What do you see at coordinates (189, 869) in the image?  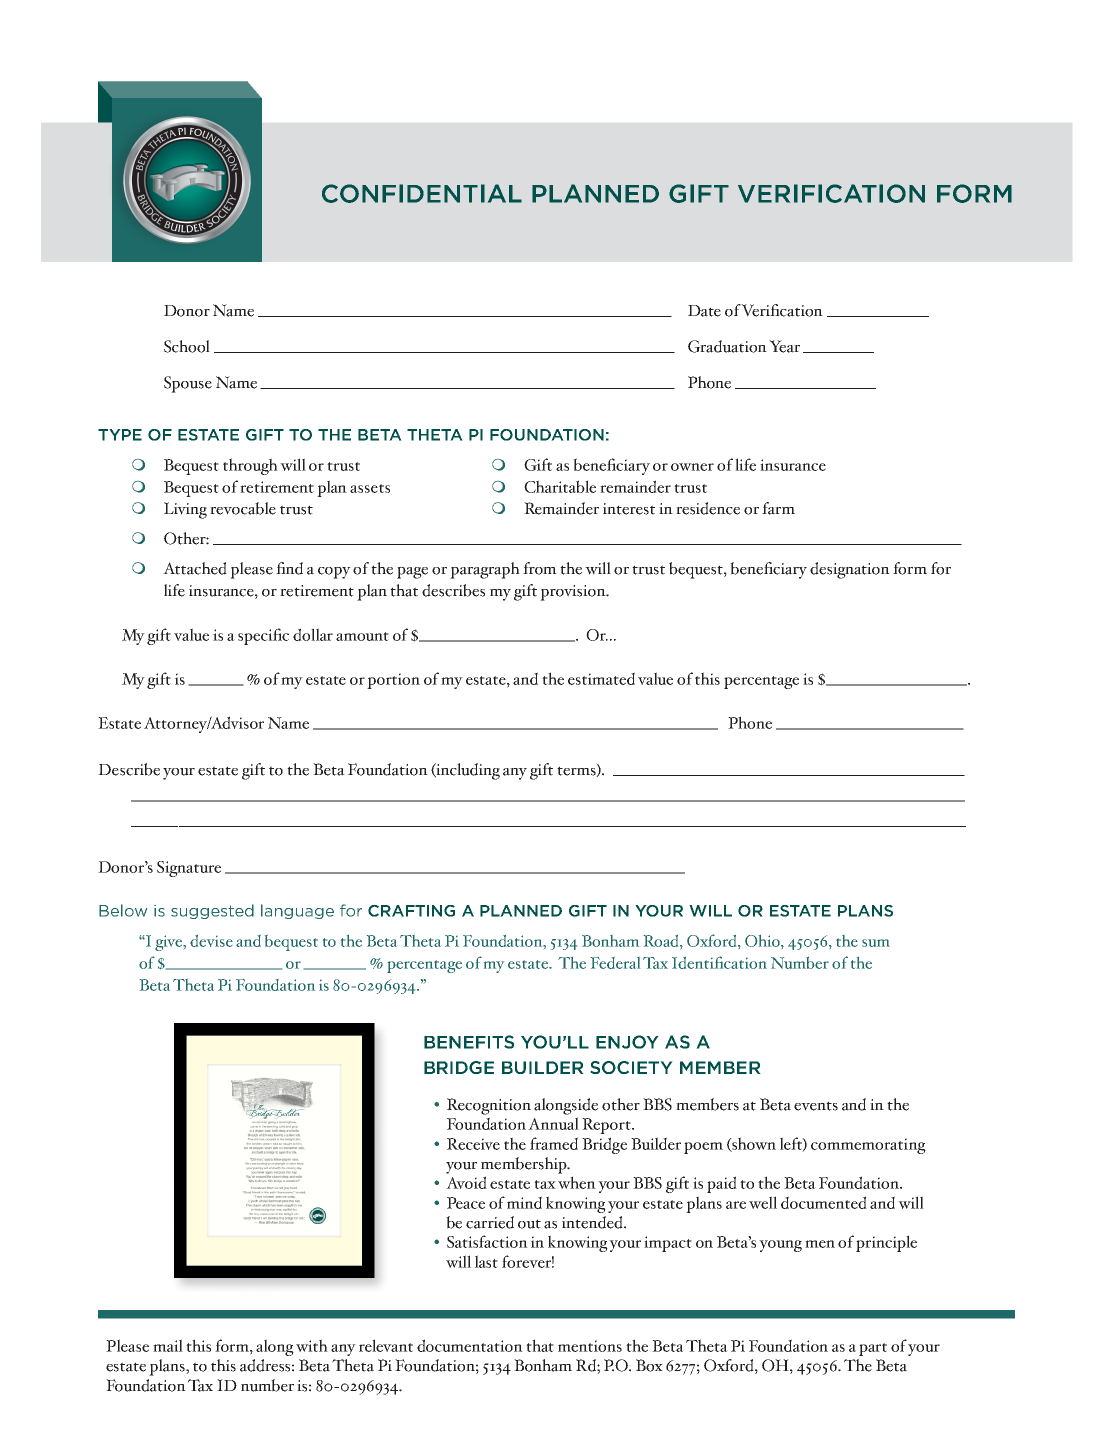 I see `Signature` at bounding box center [189, 869].
